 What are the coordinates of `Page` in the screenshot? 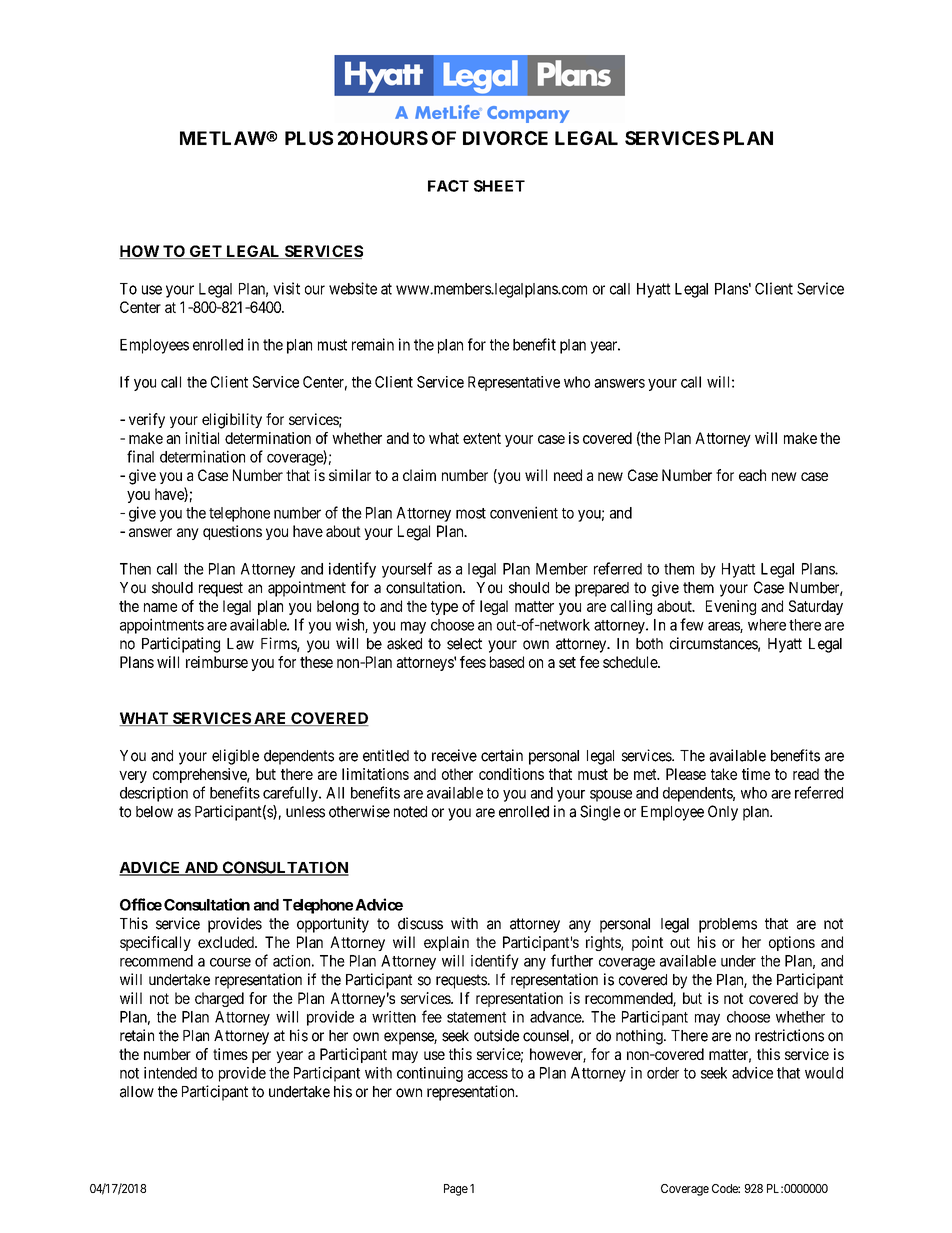 It's located at (456, 1190).
